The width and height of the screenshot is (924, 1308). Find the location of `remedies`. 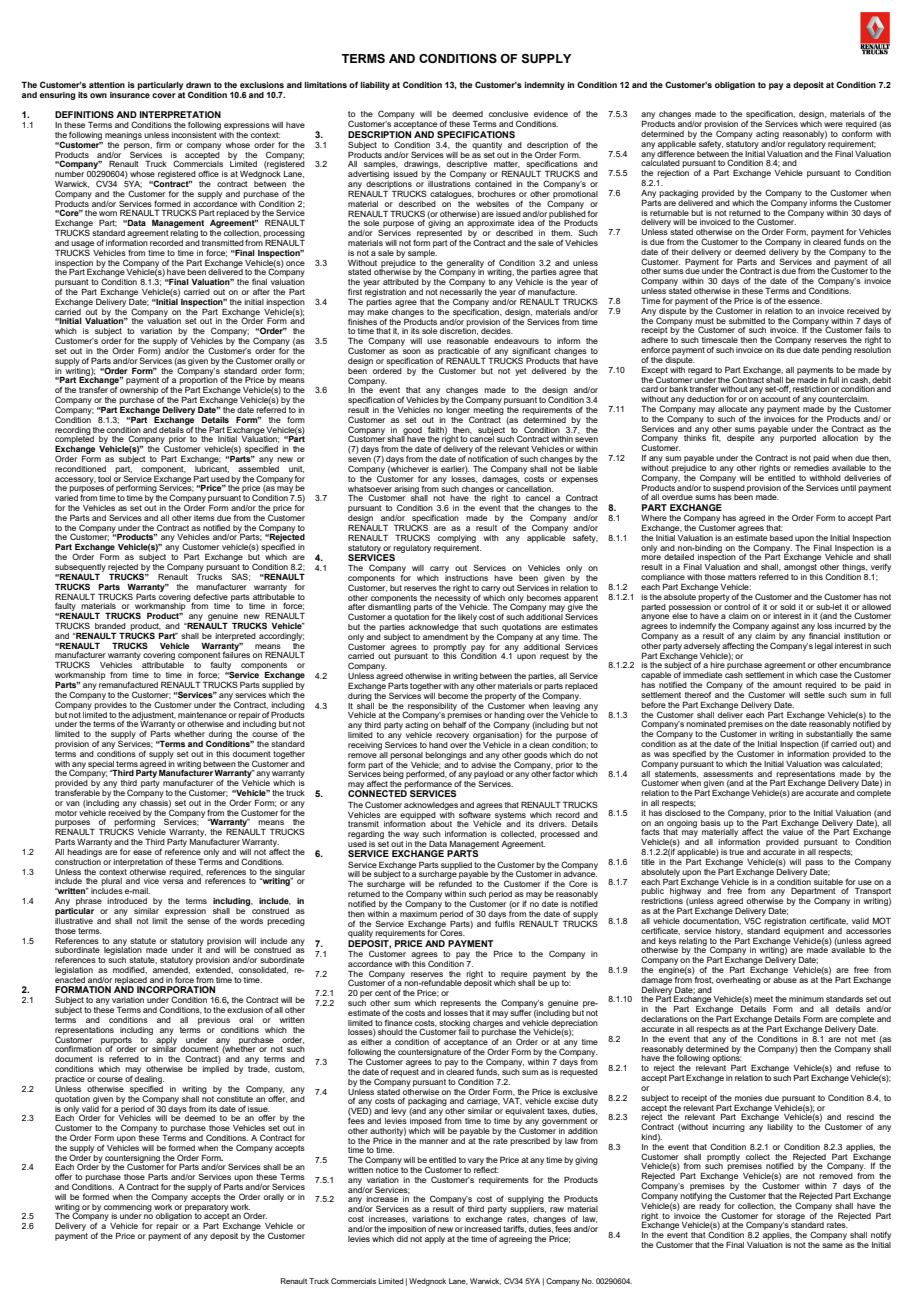

remedies is located at coordinates (811, 466).
